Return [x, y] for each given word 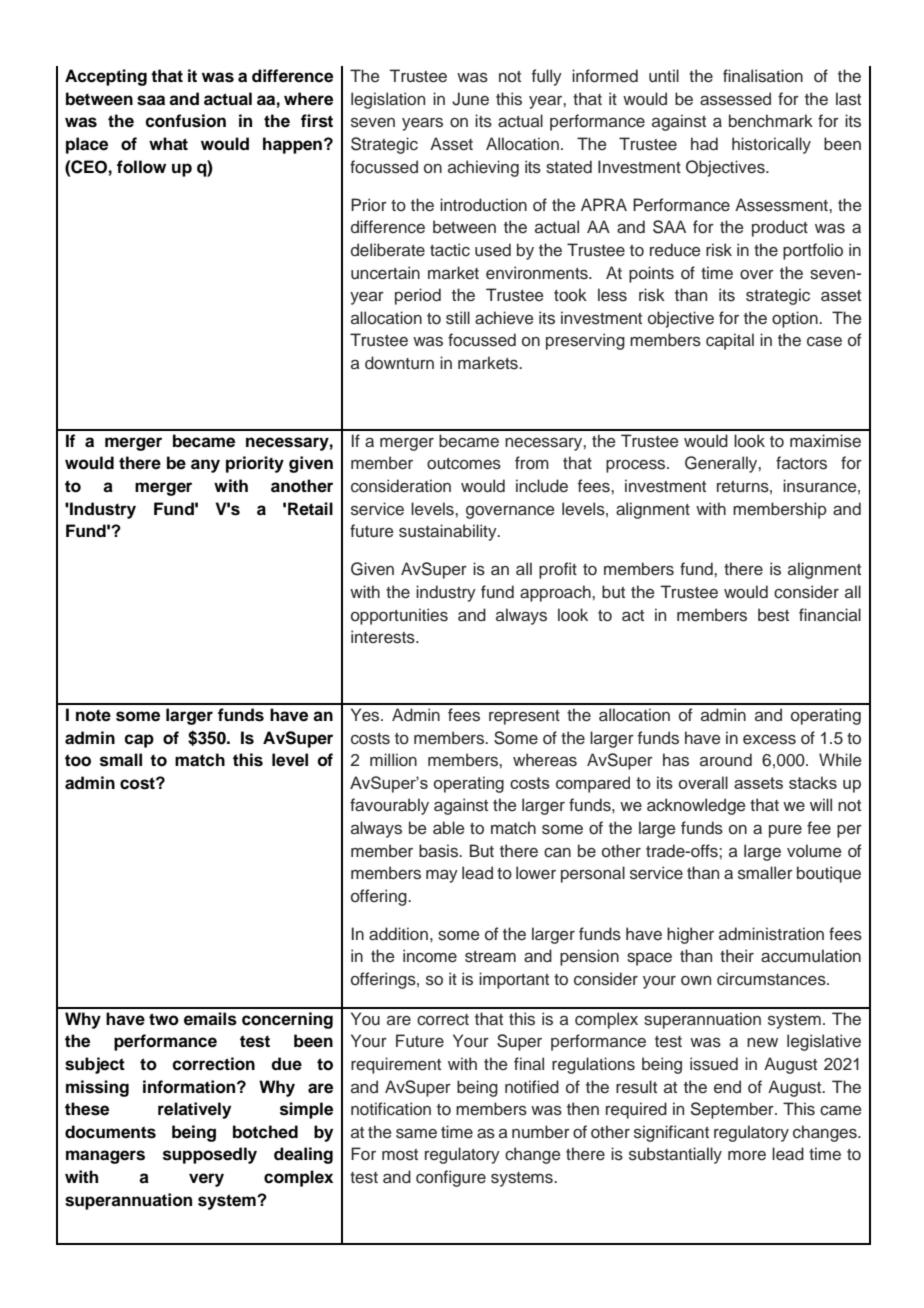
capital [730, 341]
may [442, 876]
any [205, 466]
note [93, 715]
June [470, 99]
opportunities [399, 616]
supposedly [210, 1155]
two [164, 1019]
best [773, 615]
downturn [399, 363]
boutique [829, 874]
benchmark [771, 121]
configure [451, 1178]
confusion [185, 121]
